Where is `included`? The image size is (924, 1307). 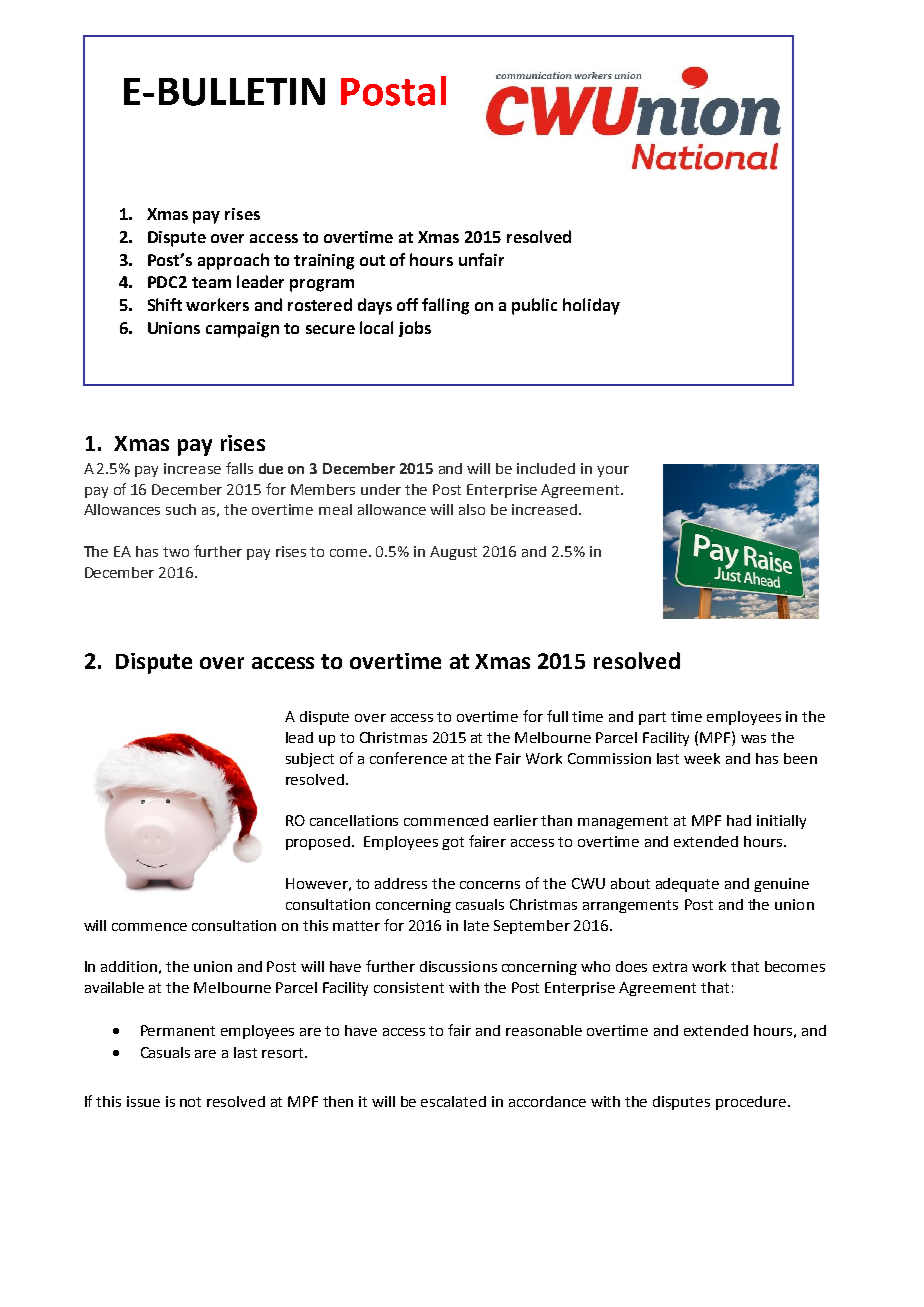 included is located at coordinates (546, 468).
